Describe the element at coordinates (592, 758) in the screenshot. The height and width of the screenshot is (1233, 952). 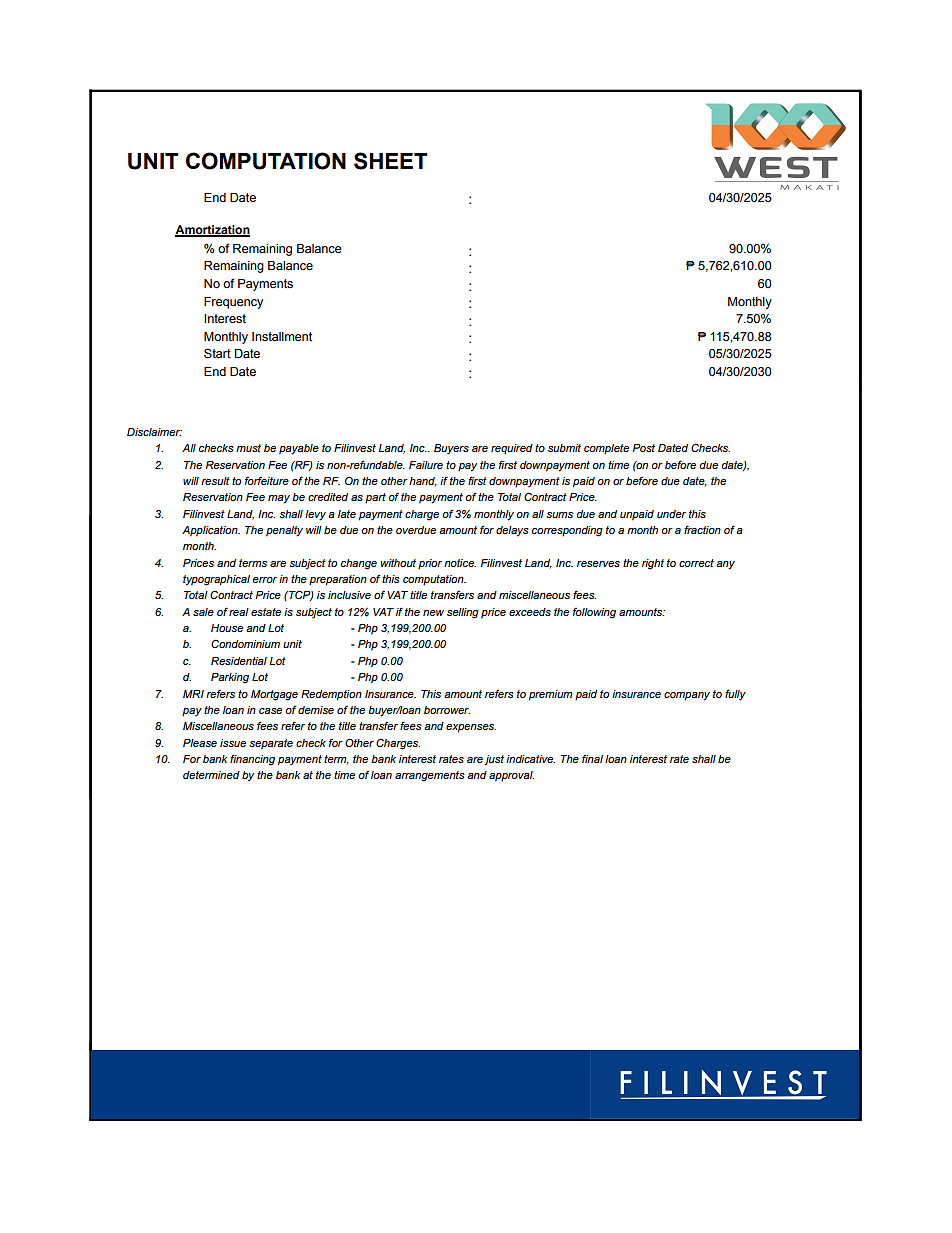
I see `final` at that location.
